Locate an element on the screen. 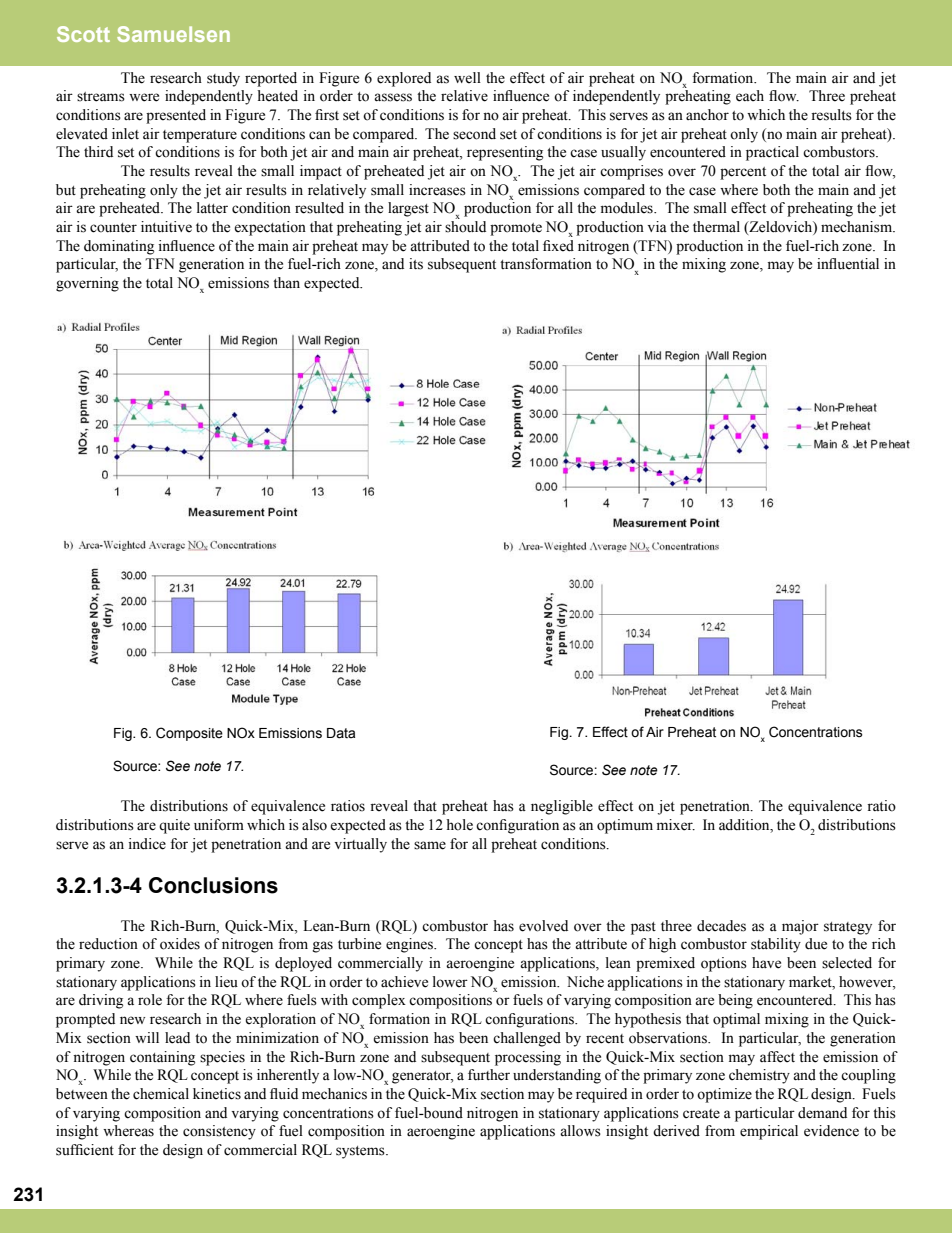  Composite is located at coordinates (189, 734).
